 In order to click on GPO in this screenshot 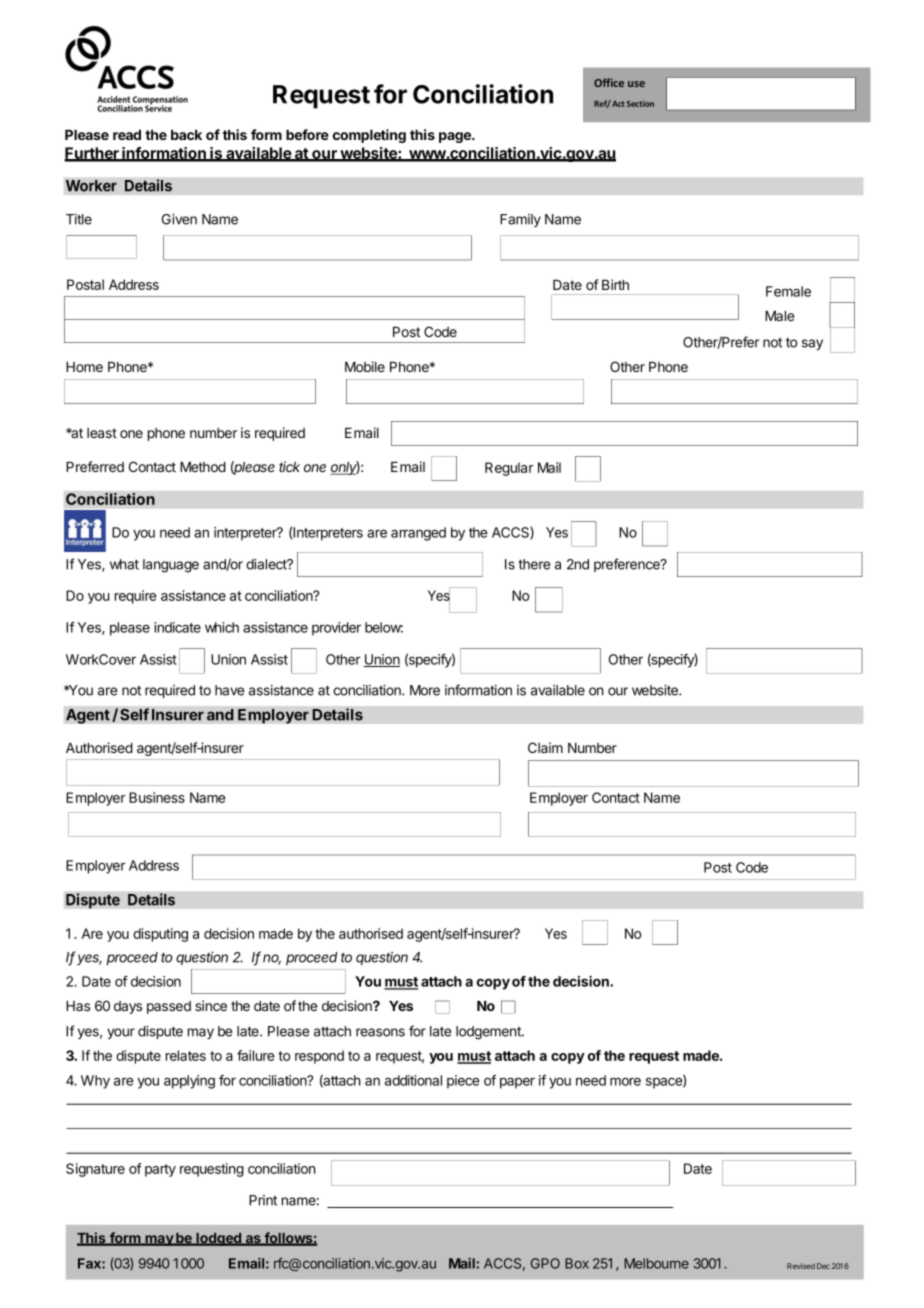, I will do `click(545, 1263)`.
